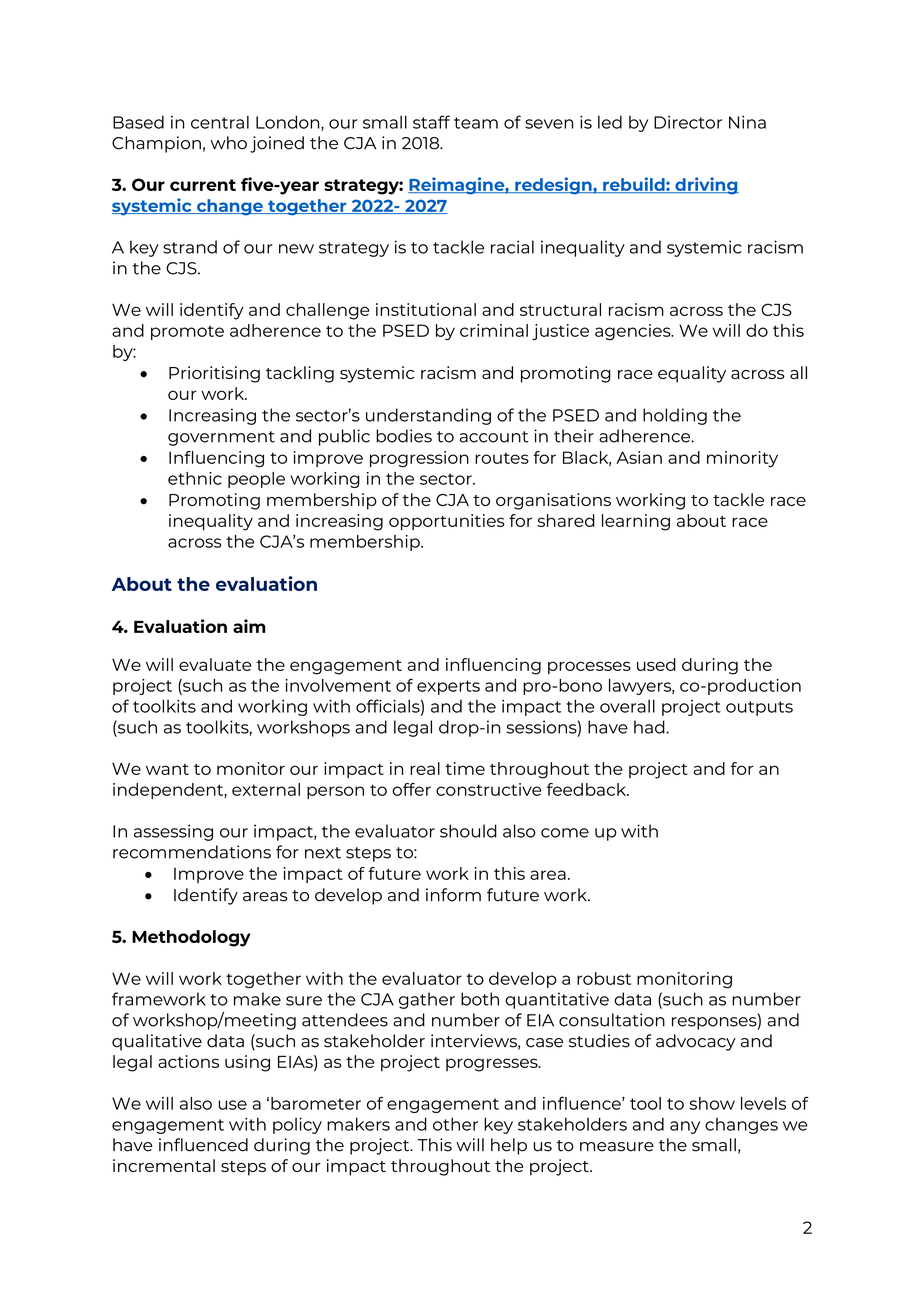  Describe the element at coordinates (634, 332) in the screenshot. I see `agencies` at that location.
